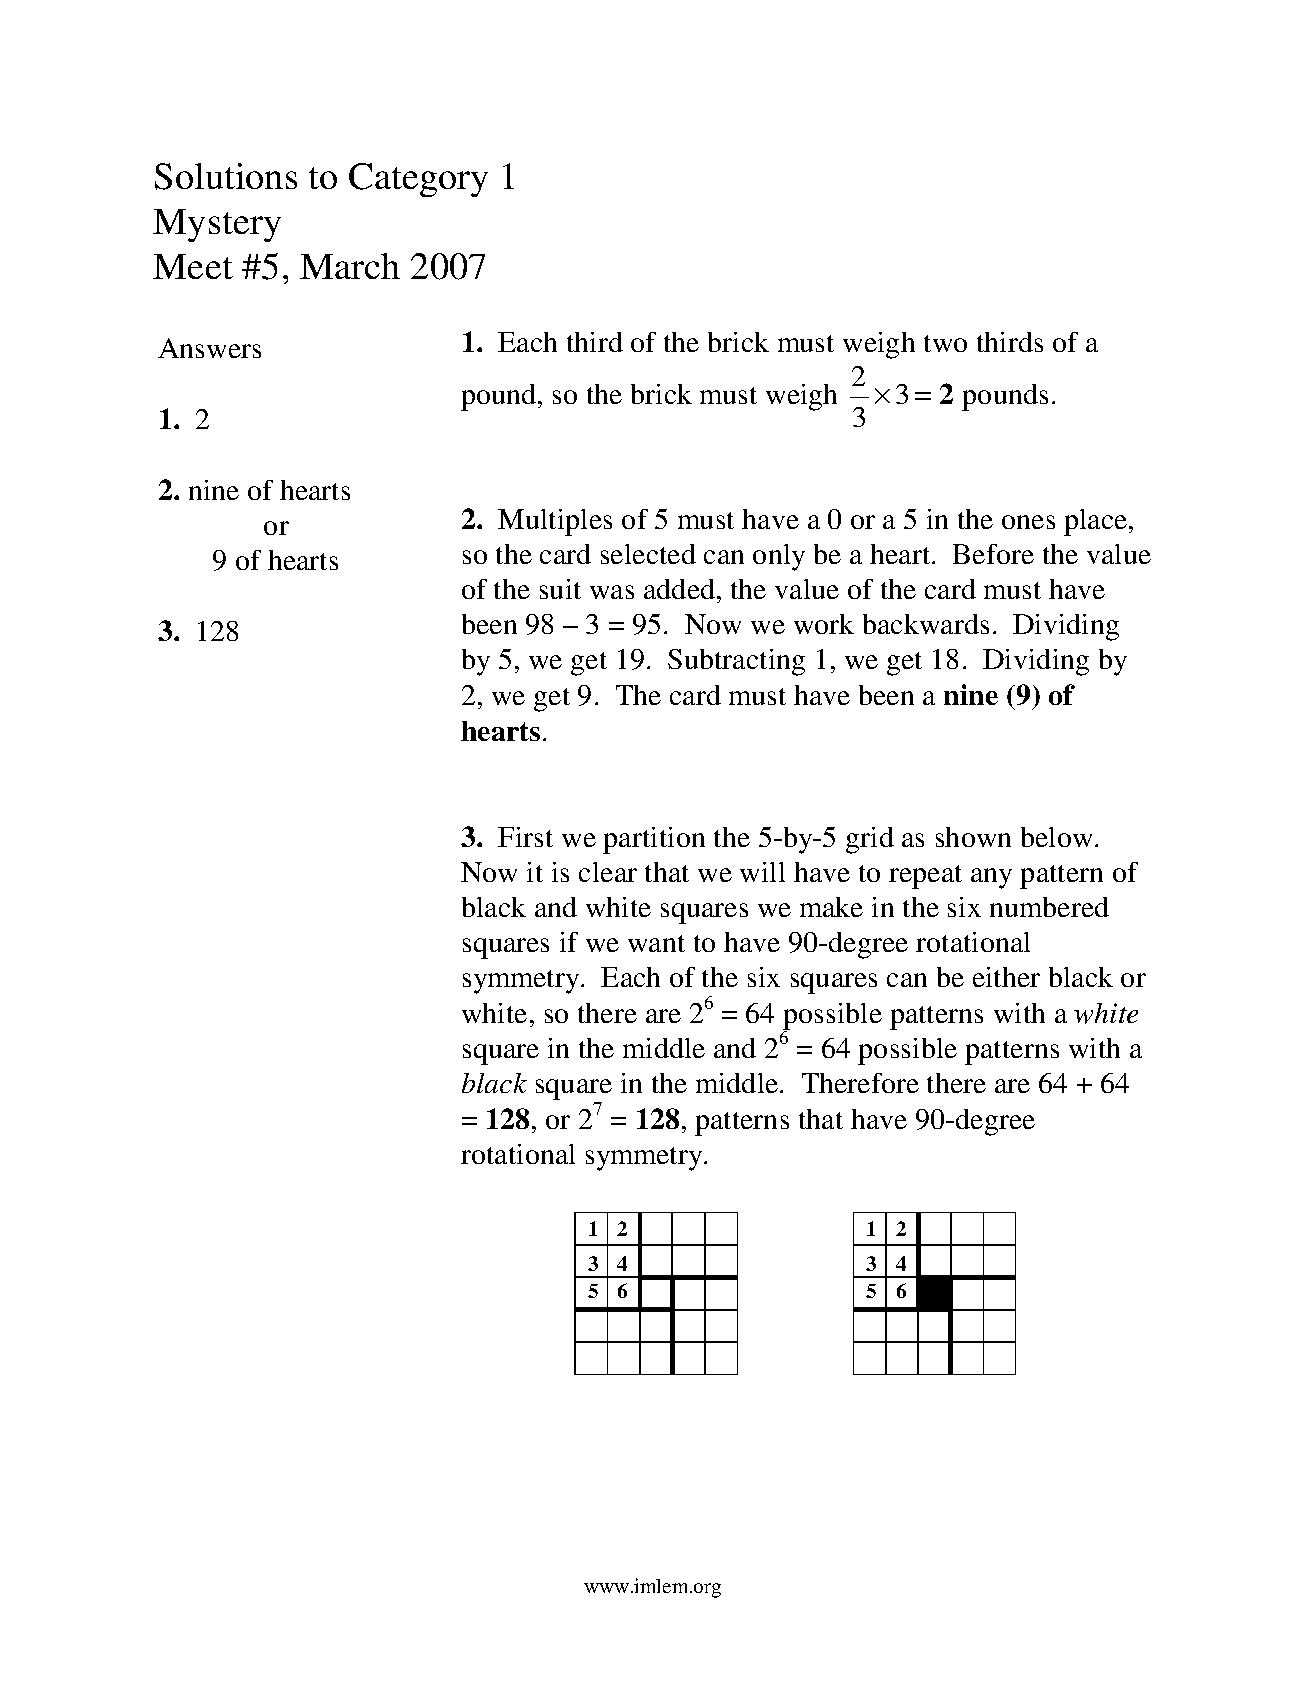  Describe the element at coordinates (993, 554) in the image. I see `Before` at that location.
